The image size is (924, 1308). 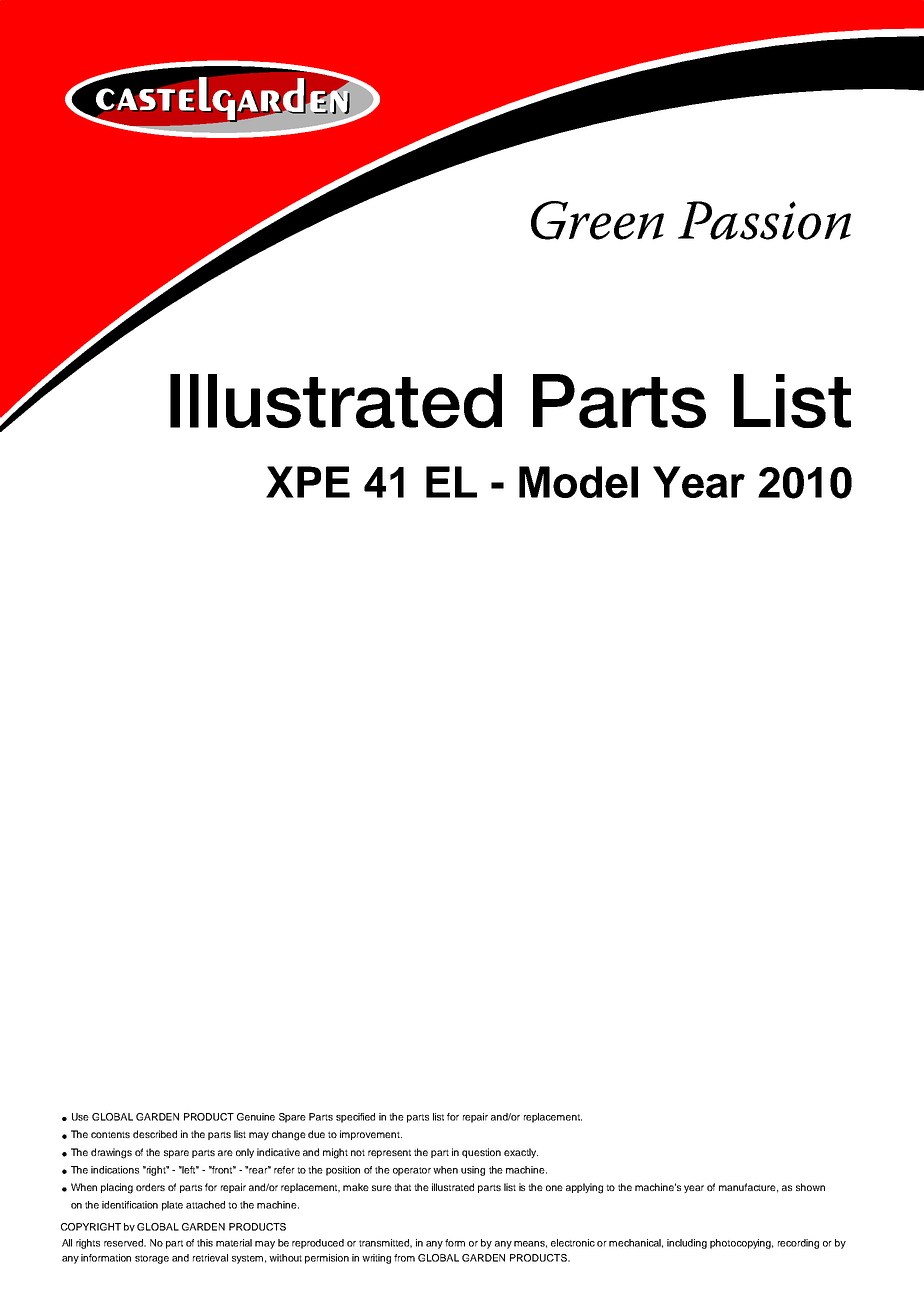 I want to click on specified, so click(x=355, y=1118).
